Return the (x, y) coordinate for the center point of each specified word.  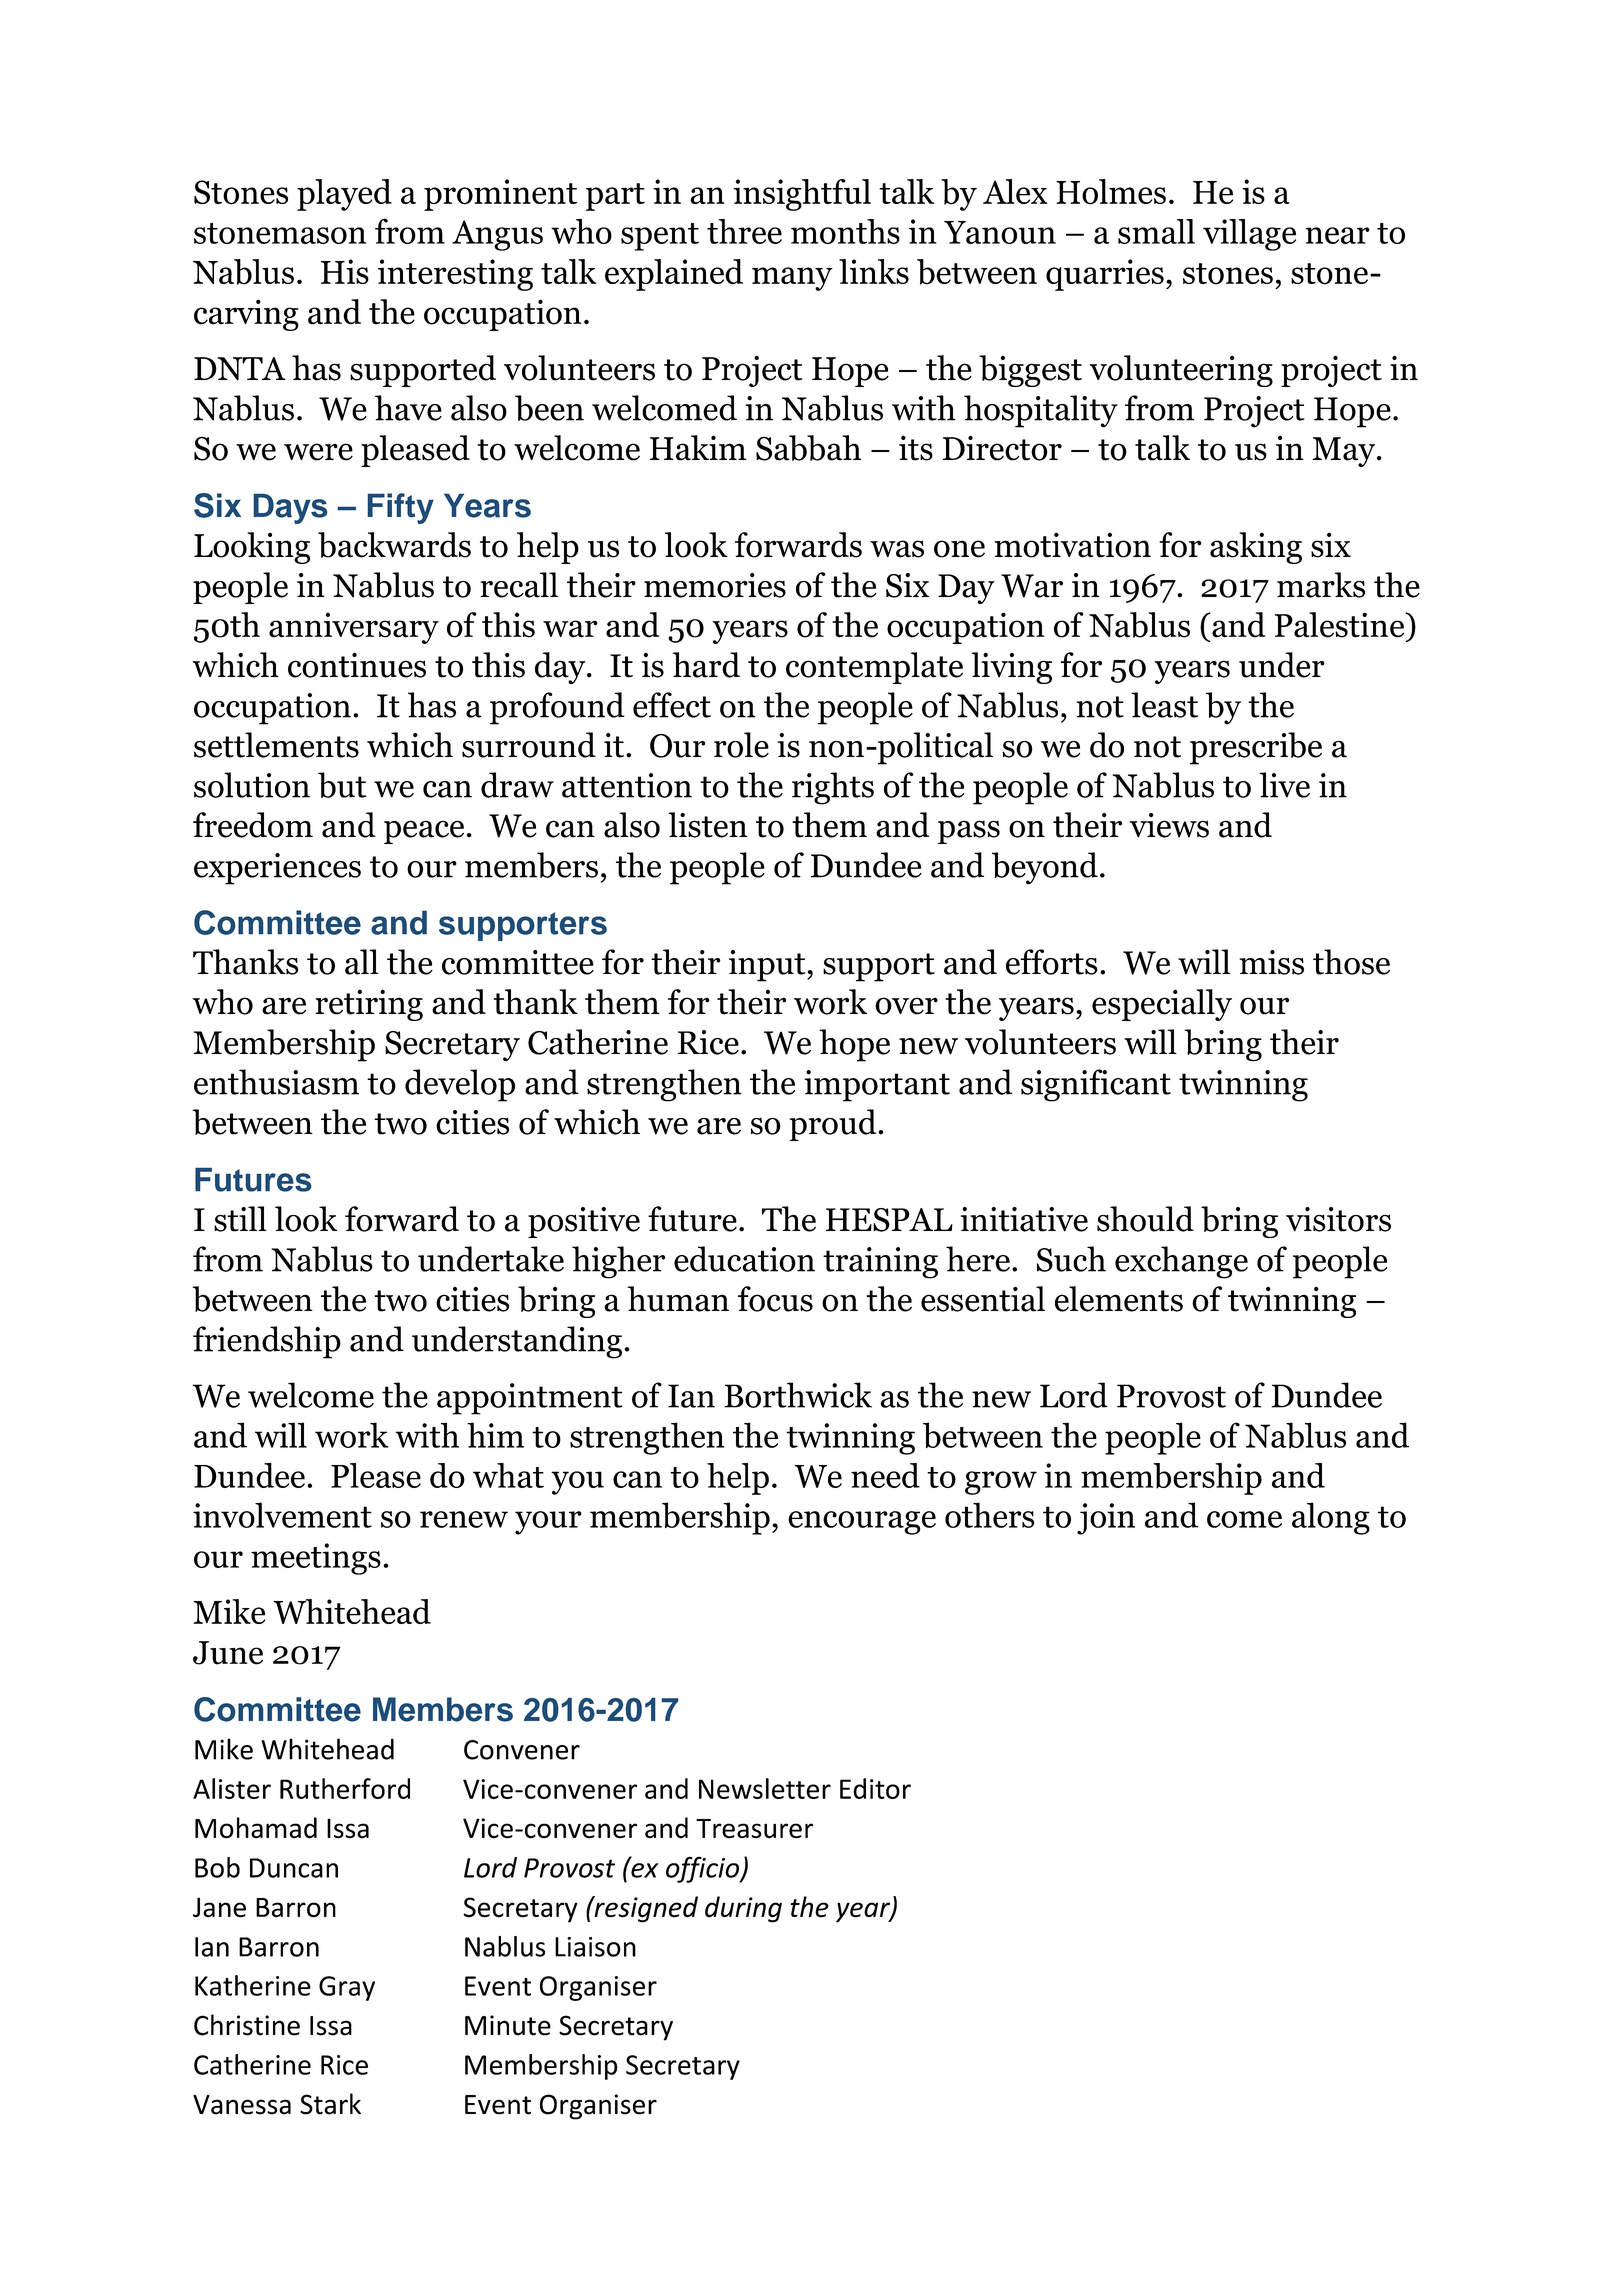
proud (834, 1125)
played (344, 195)
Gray (347, 1988)
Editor (875, 1788)
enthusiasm (276, 1082)
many (792, 279)
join (1106, 1519)
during (743, 1909)
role (741, 745)
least (1164, 705)
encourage (862, 1523)
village (1249, 235)
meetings (316, 1559)
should (1145, 1219)
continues (357, 665)
